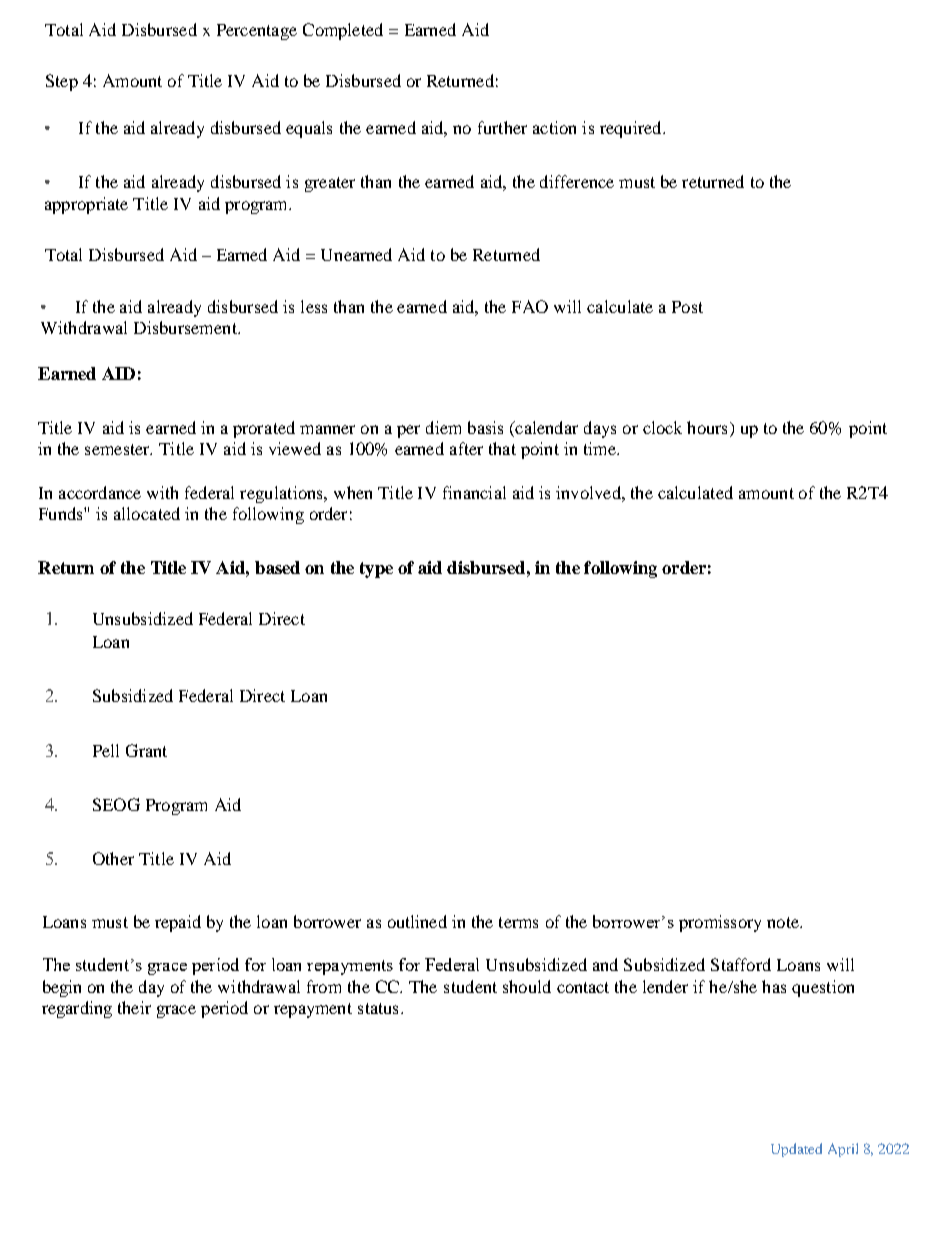 This screenshot has width=952, height=1233. What do you see at coordinates (147, 513) in the screenshot?
I see `allocated` at bounding box center [147, 513].
